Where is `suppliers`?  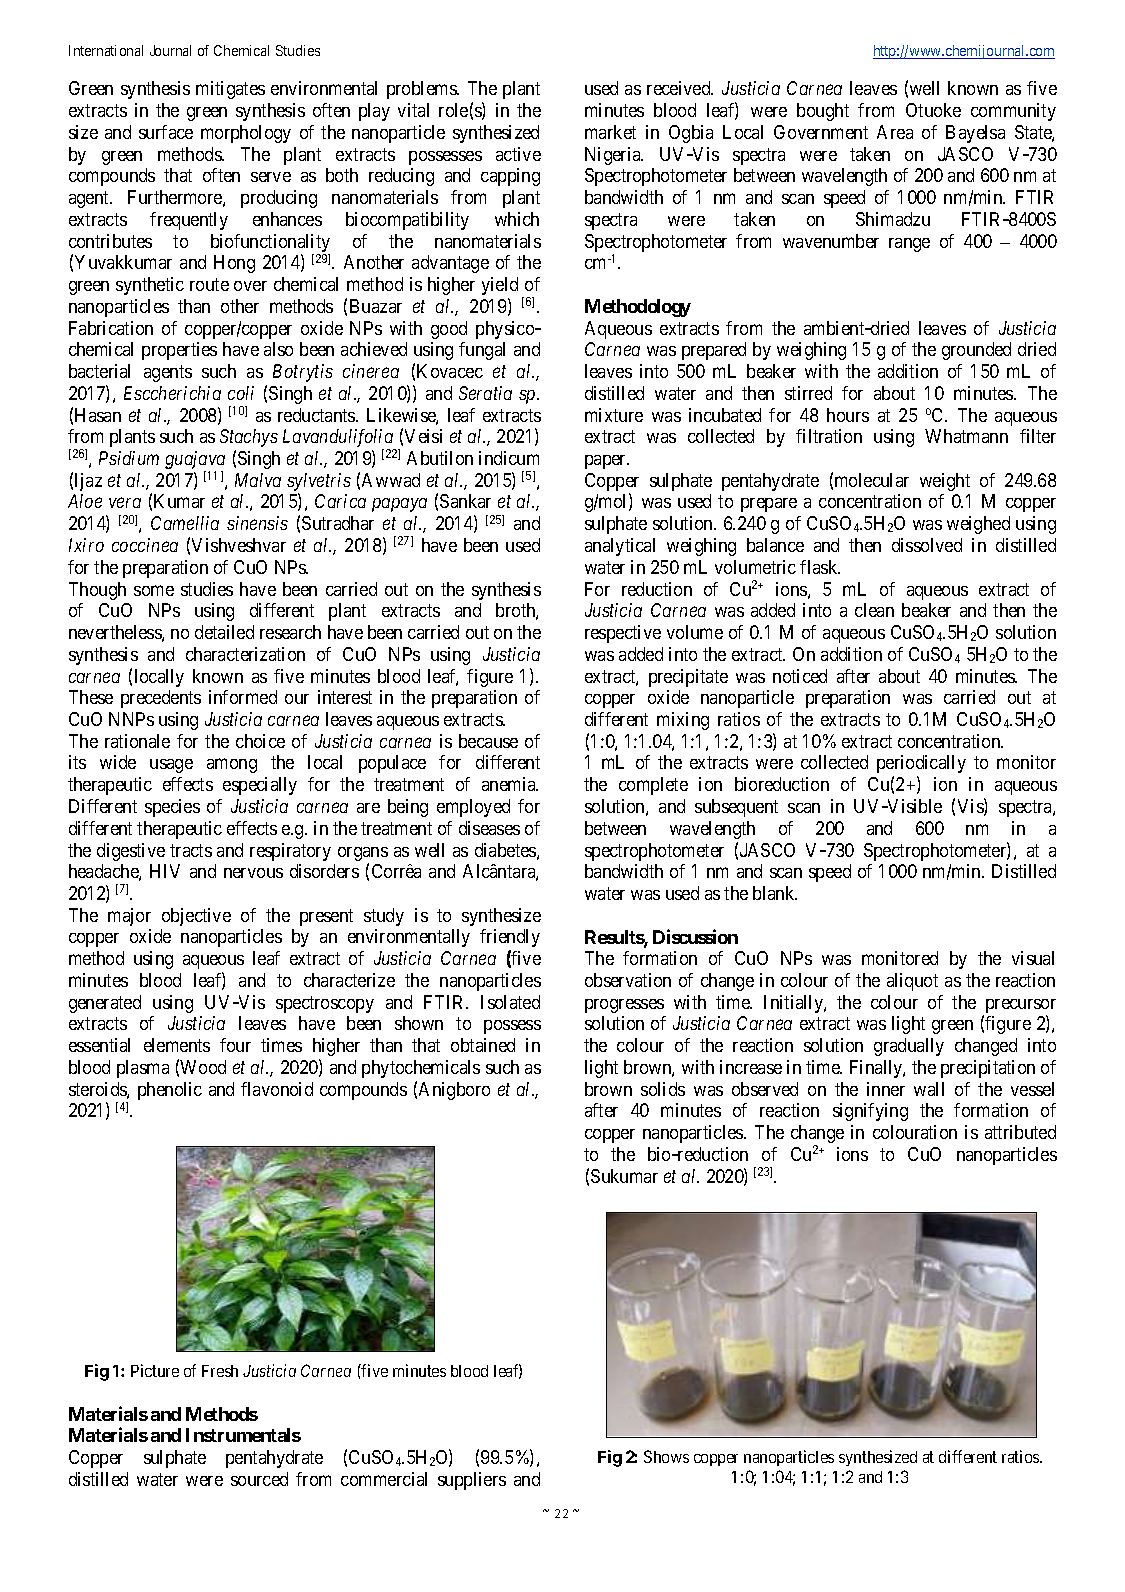
suppliers is located at coordinates (472, 1481).
